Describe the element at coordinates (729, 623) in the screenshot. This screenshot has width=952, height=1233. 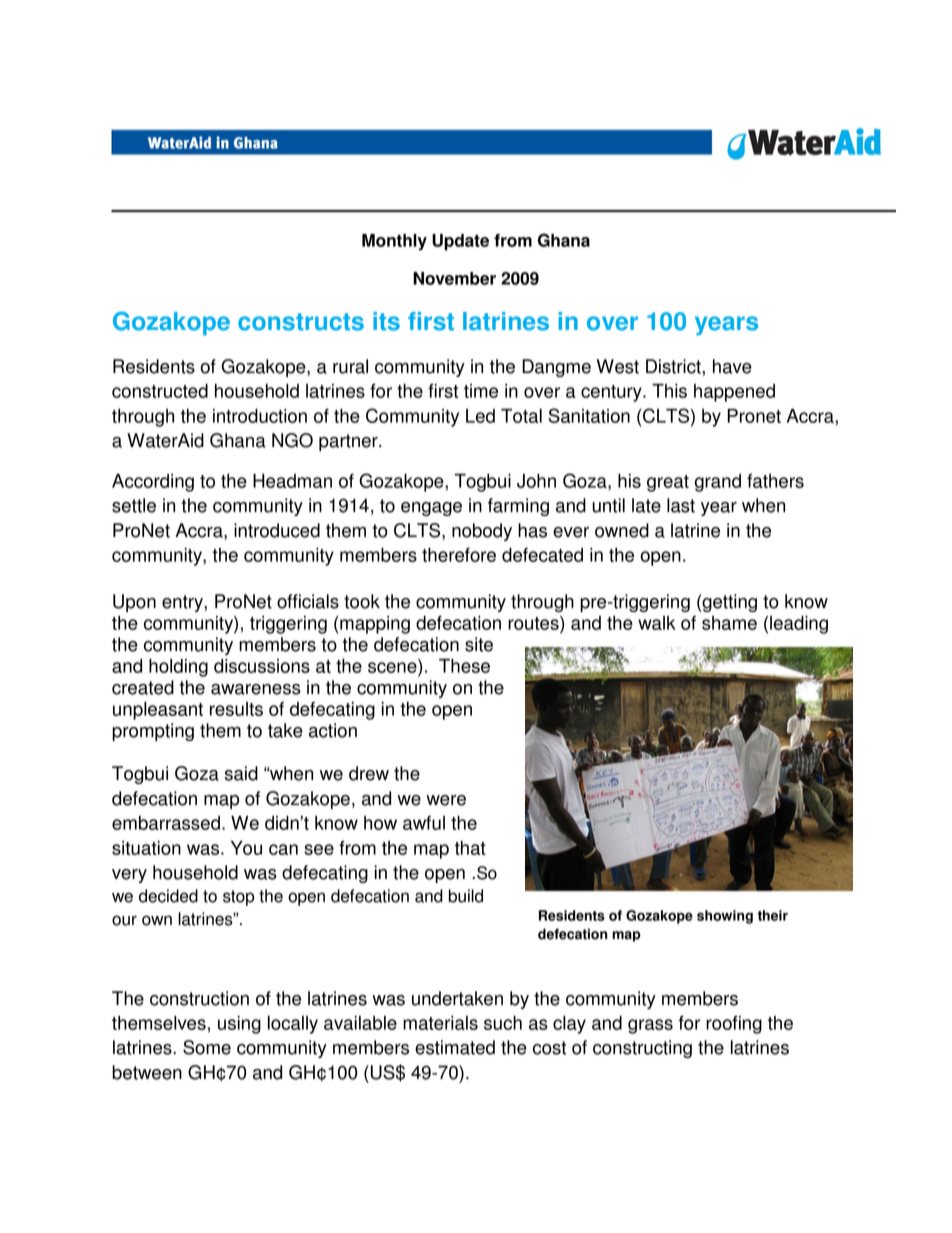
I see `shame` at that location.
